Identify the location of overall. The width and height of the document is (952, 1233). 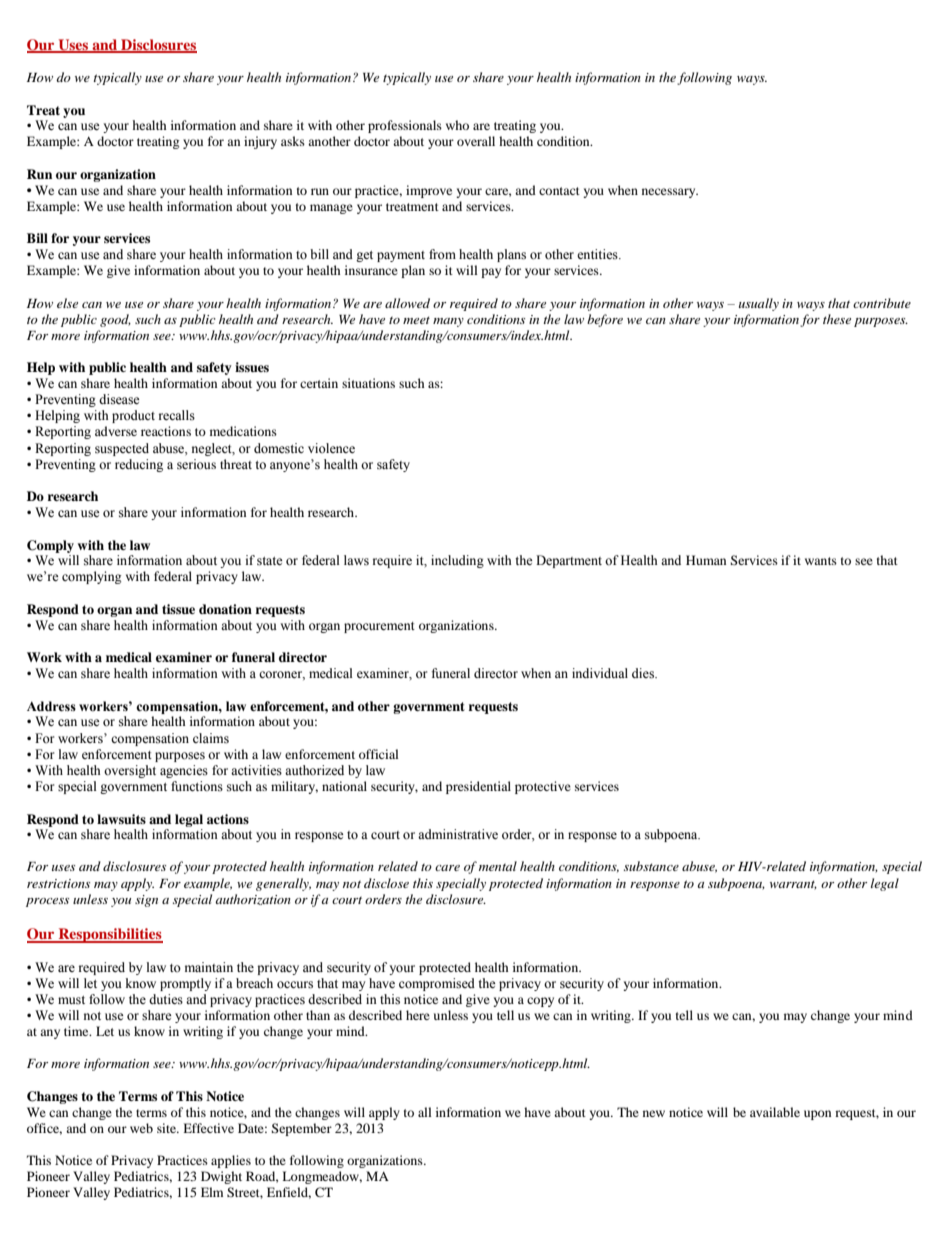
(476, 141).
